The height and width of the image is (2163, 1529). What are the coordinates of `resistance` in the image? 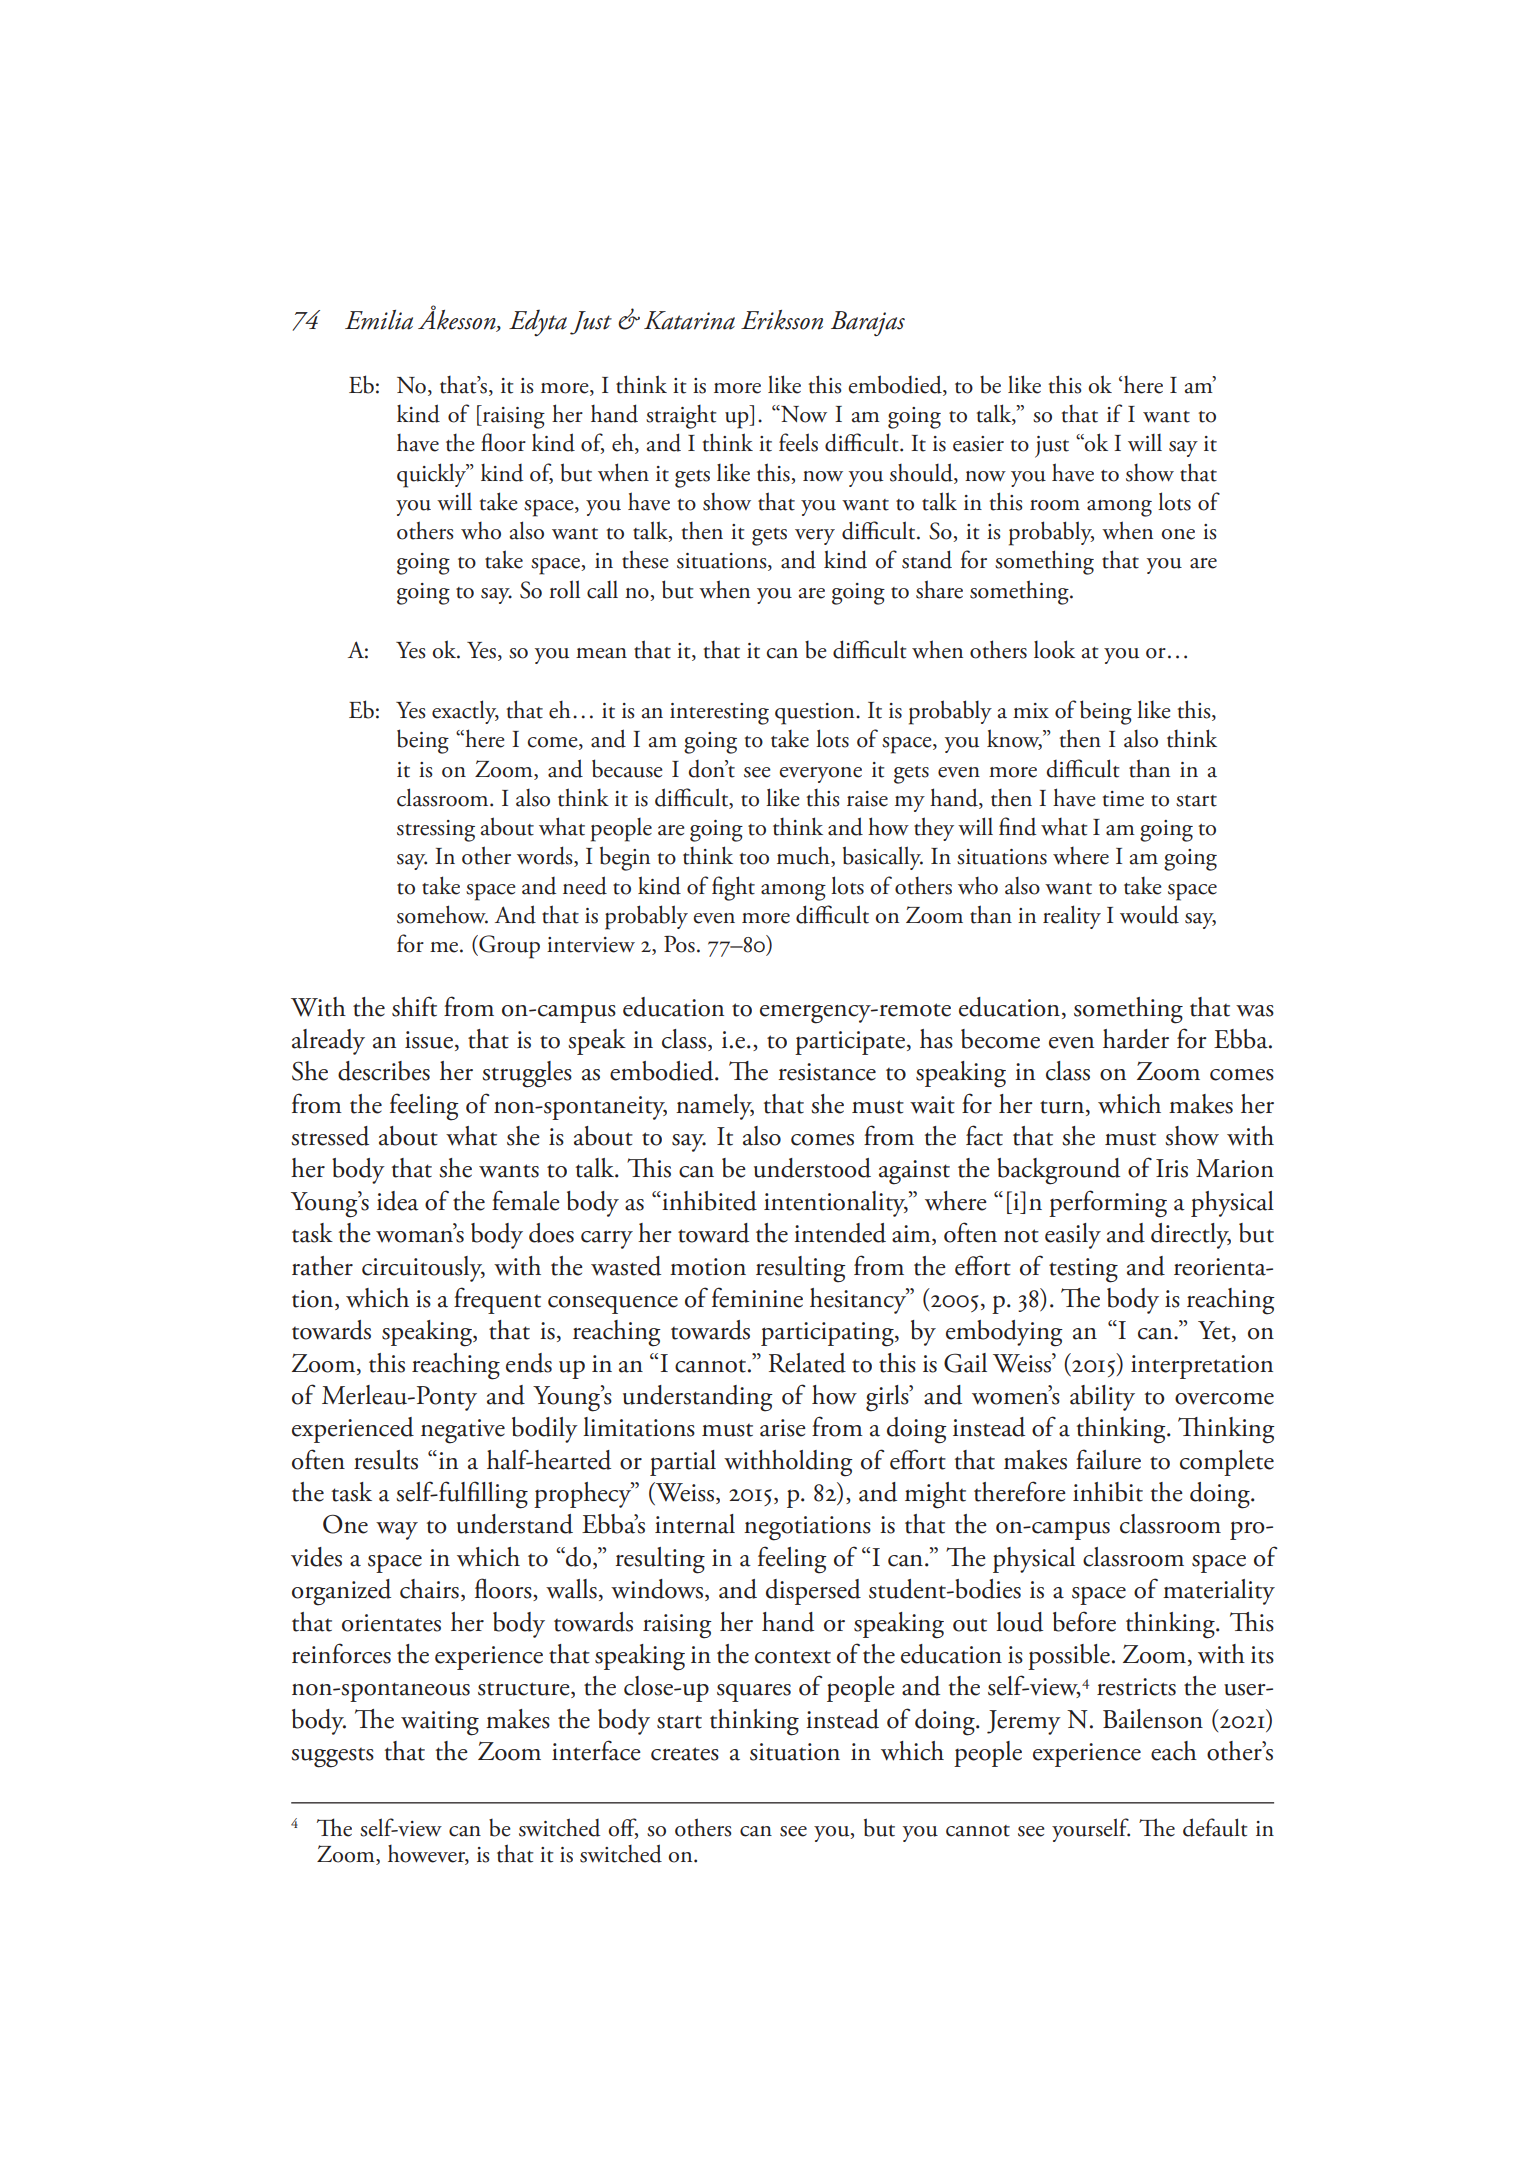 It's located at (827, 1072).
